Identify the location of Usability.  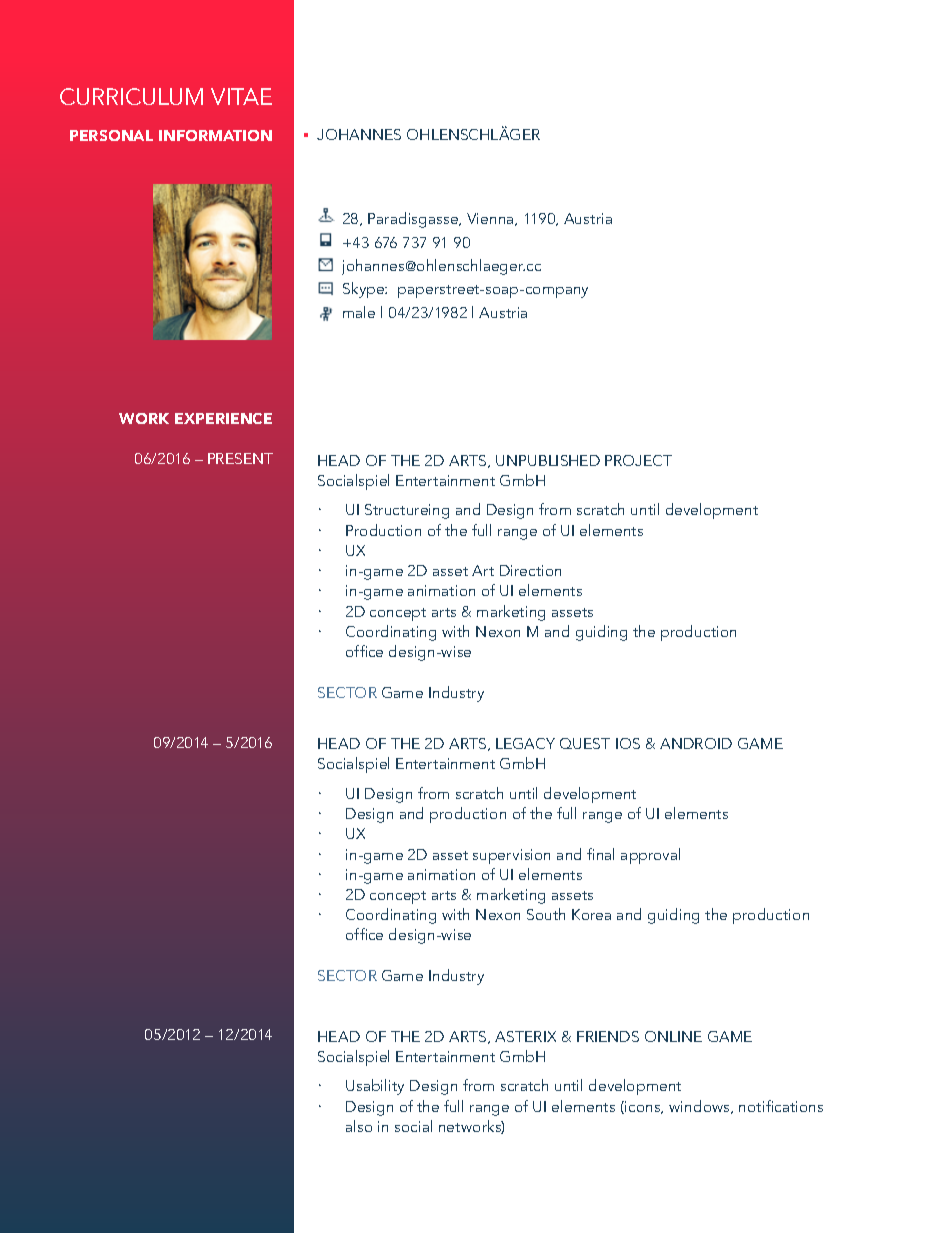
(375, 1087).
